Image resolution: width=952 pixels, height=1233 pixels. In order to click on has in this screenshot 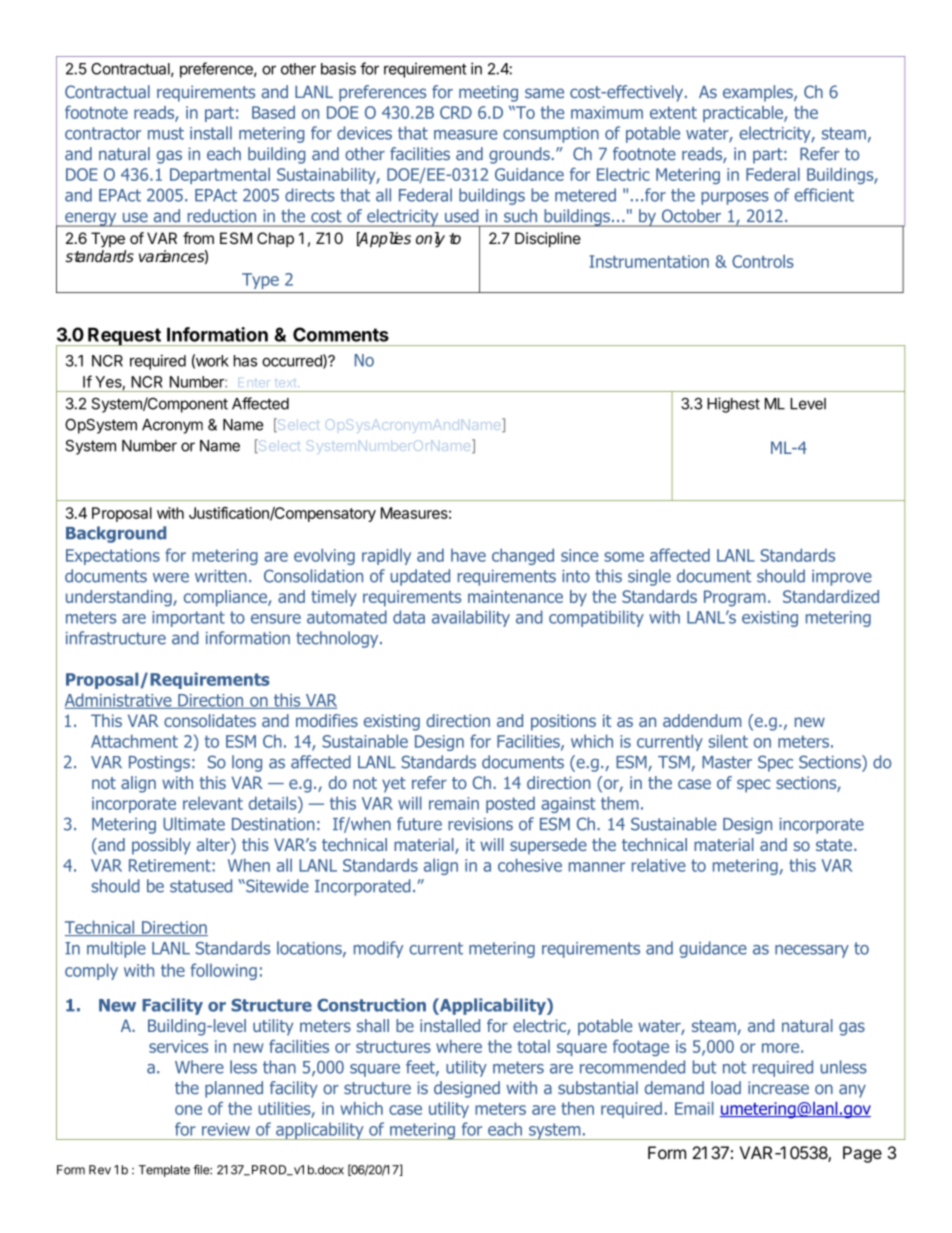, I will do `click(245, 361)`.
